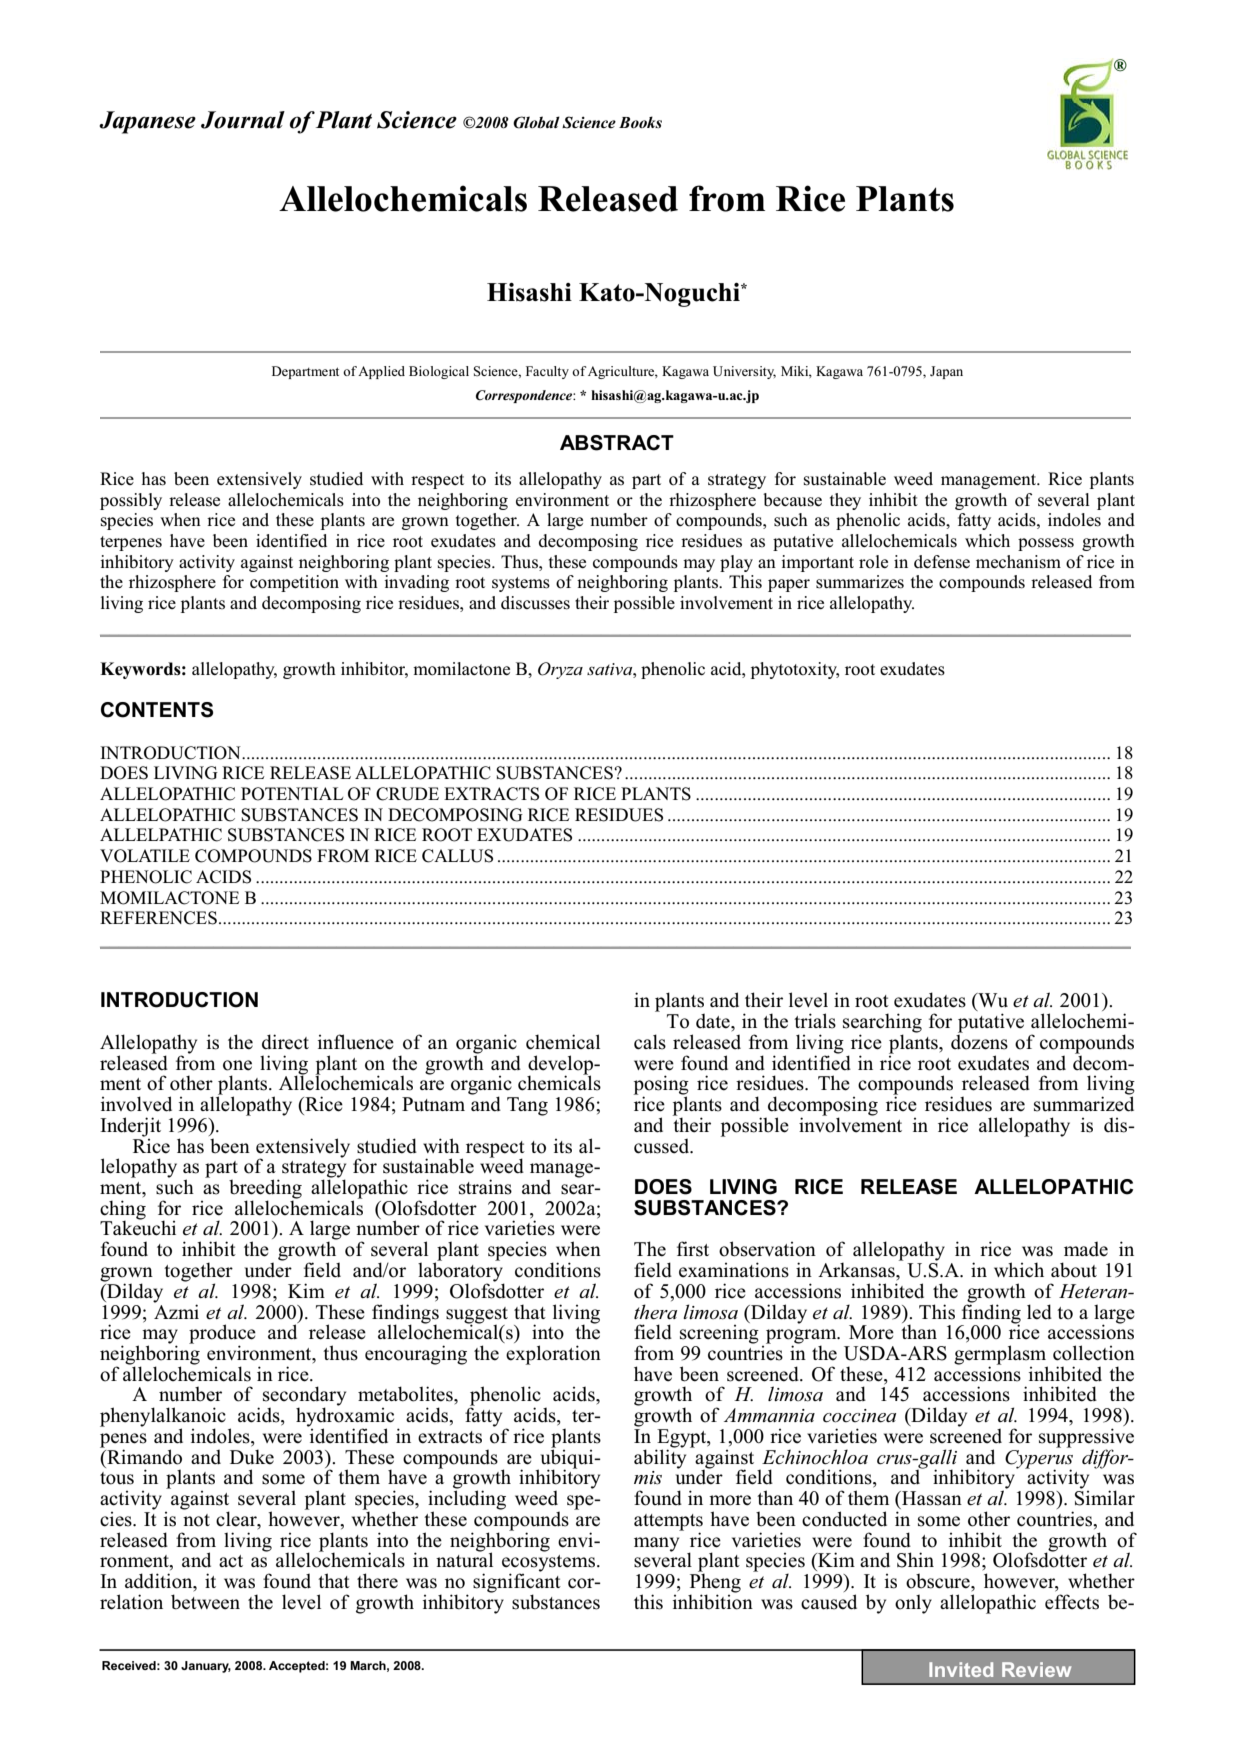 The width and height of the screenshot is (1235, 1747). I want to click on produce, so click(222, 1335).
